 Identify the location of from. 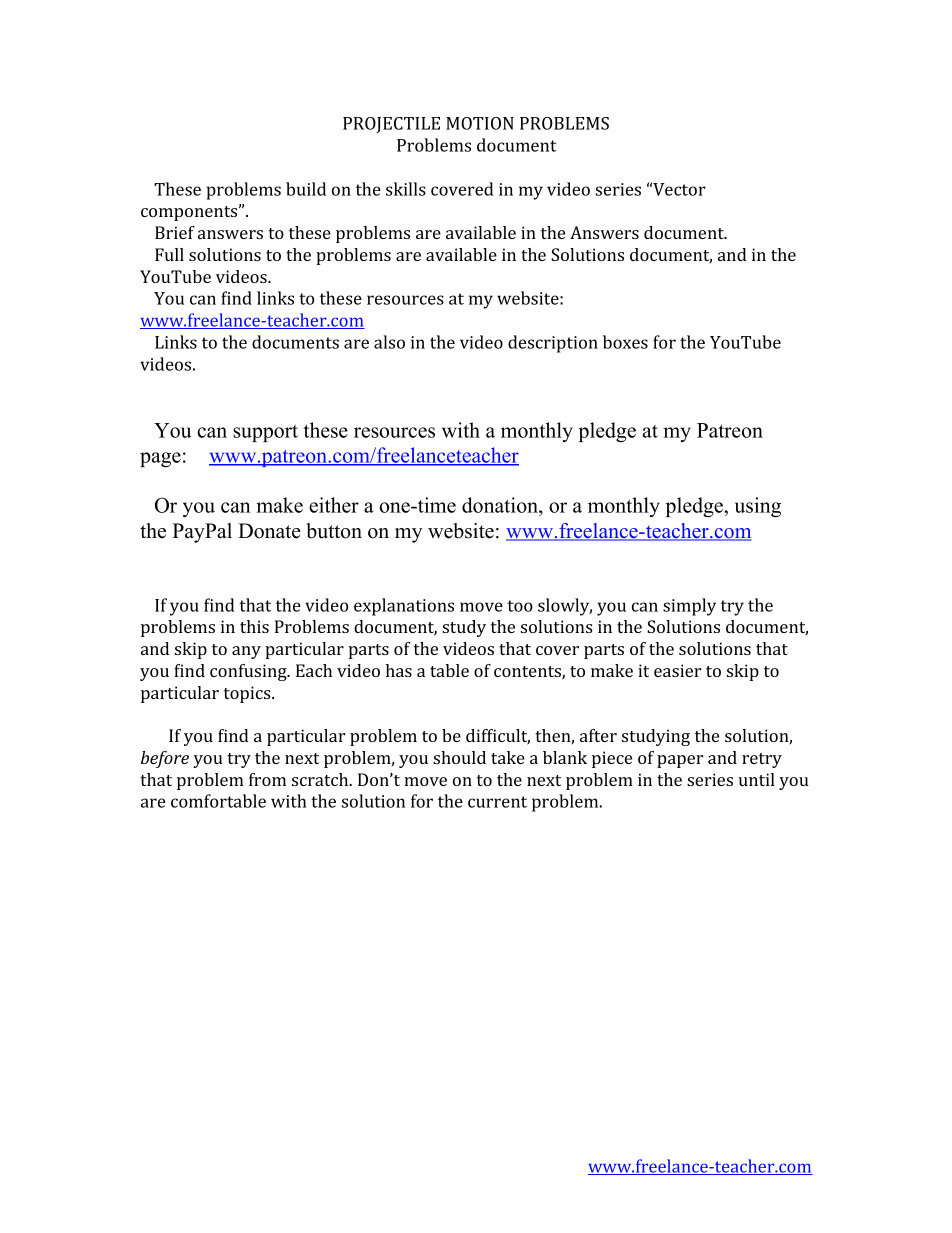
(267, 779).
